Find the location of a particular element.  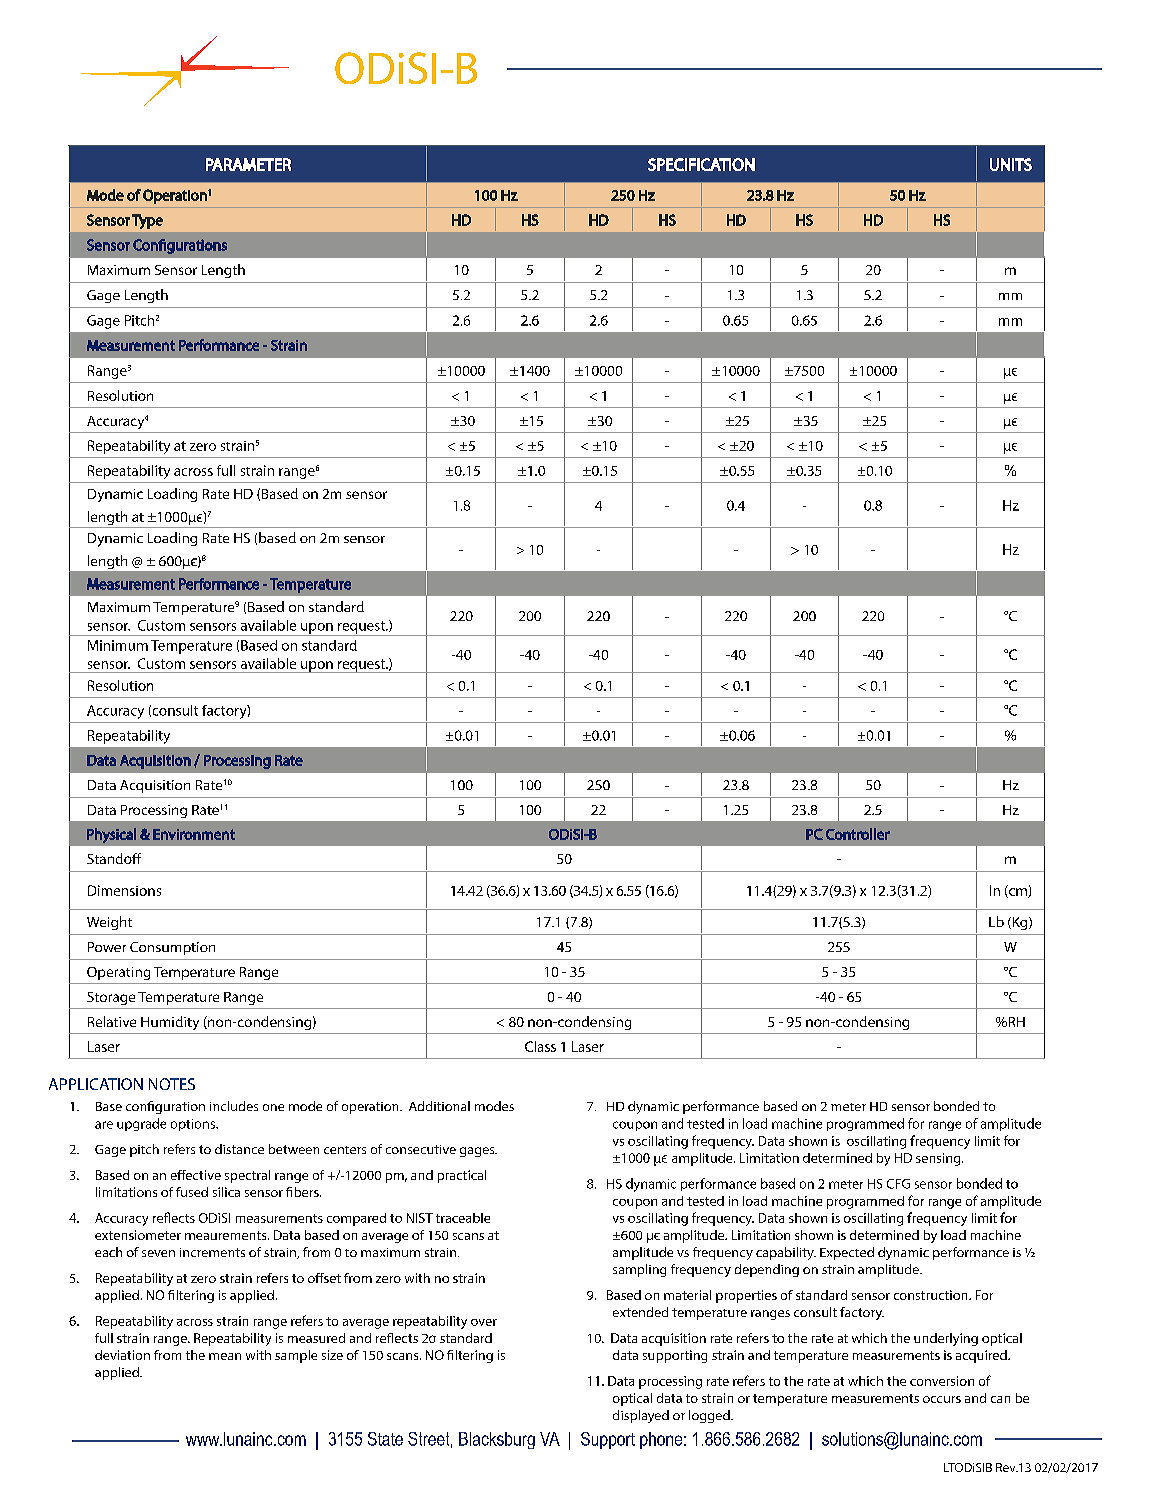

effective is located at coordinates (196, 1175).
